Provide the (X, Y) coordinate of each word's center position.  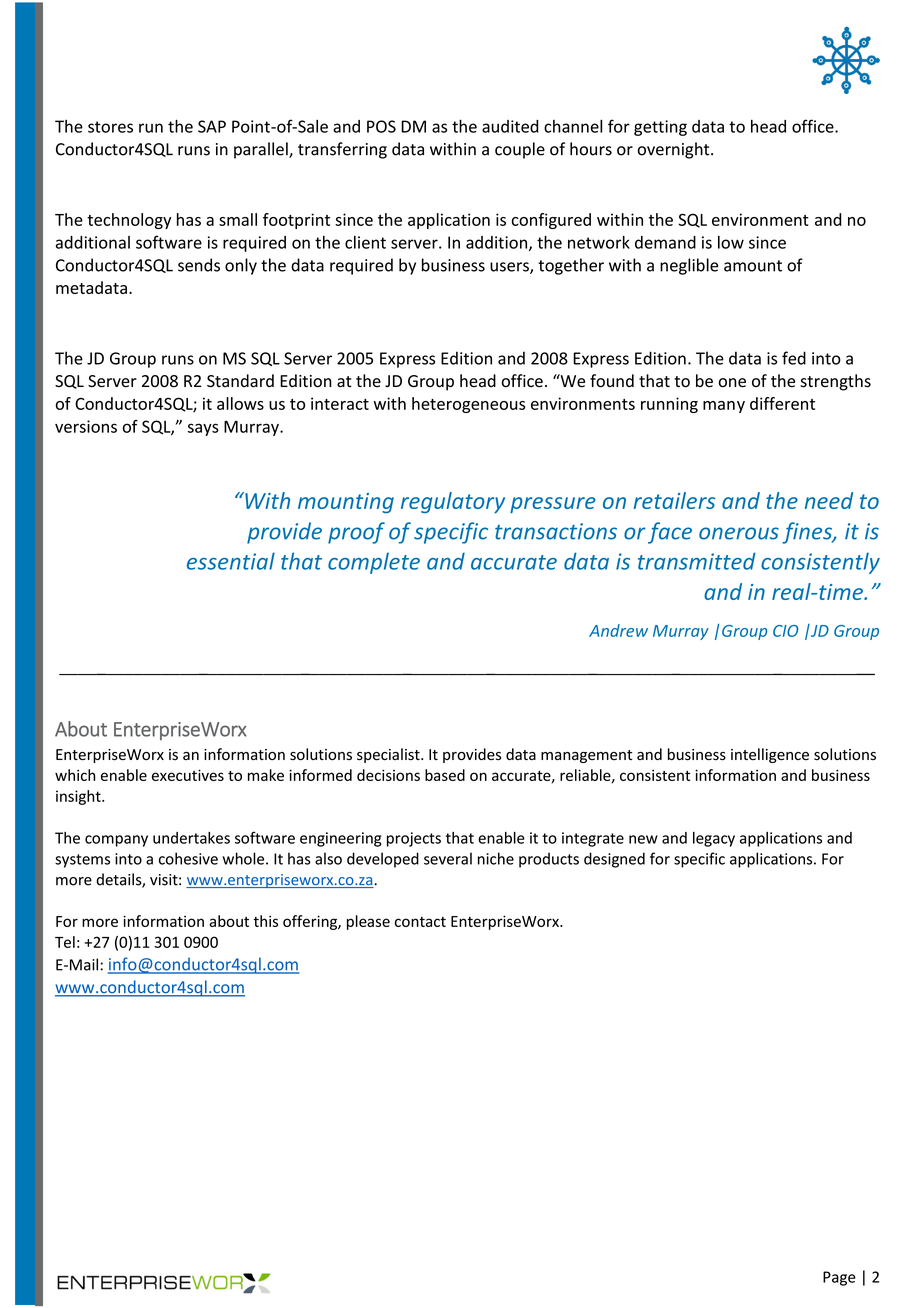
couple (520, 150)
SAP (212, 126)
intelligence (770, 755)
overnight (675, 150)
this (265, 921)
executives (188, 775)
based (445, 775)
